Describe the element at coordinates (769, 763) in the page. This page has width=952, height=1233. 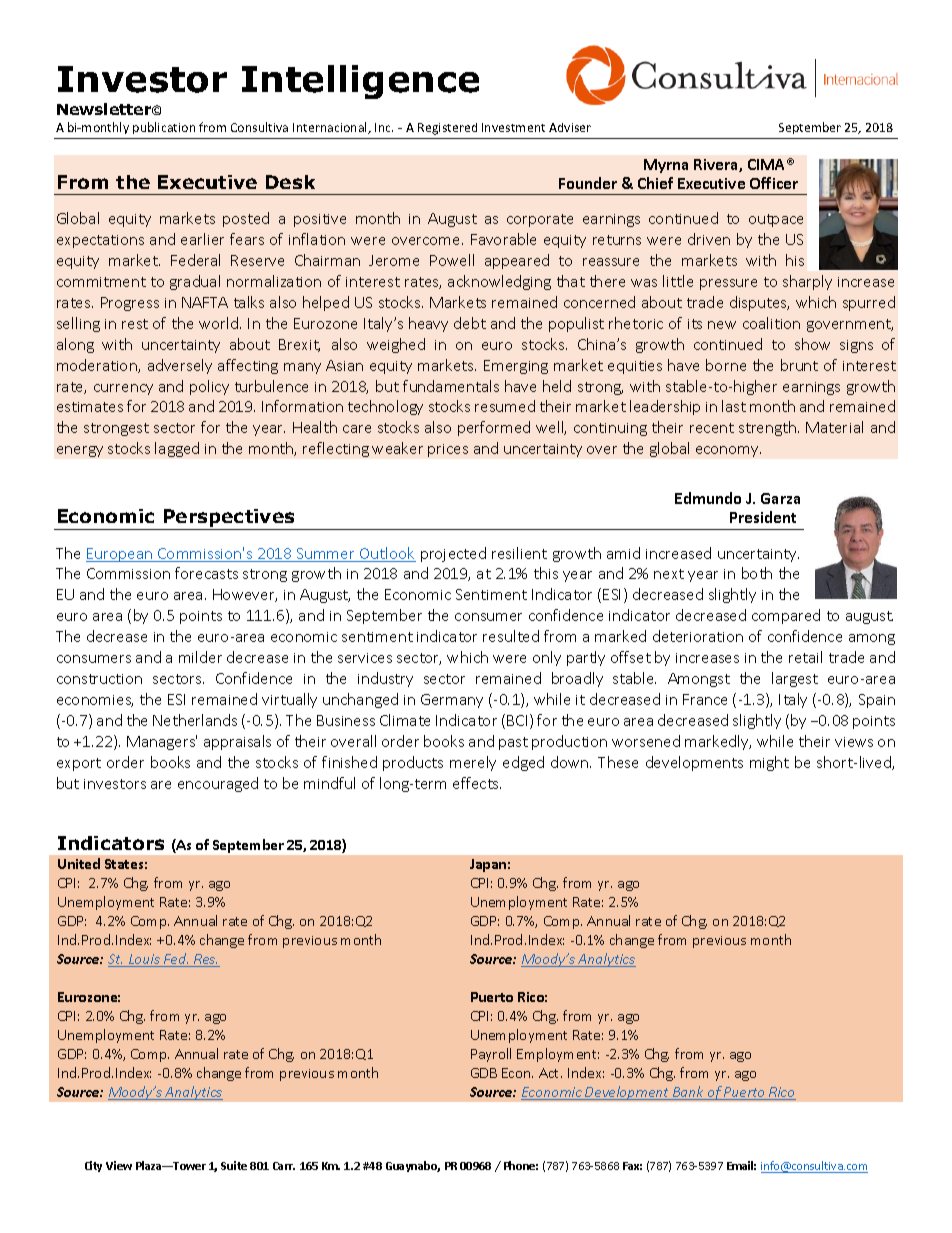
I see `might` at that location.
